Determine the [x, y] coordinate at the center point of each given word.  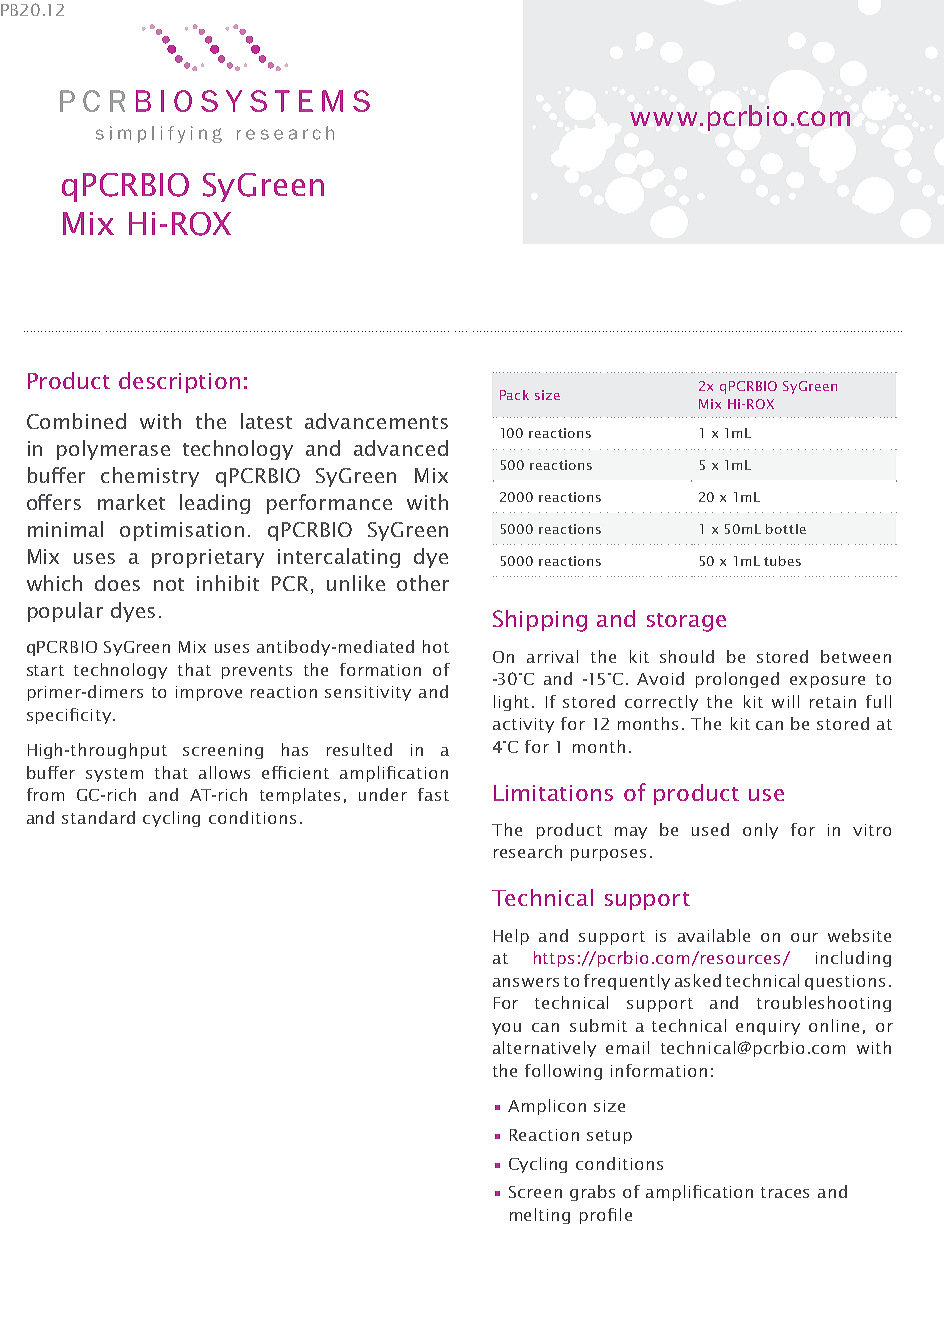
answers [526, 982]
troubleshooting [824, 1004]
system [114, 775]
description [179, 382]
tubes [782, 561]
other [423, 583]
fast [433, 794]
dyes [133, 612]
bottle [786, 529]
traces [785, 1192]
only [760, 831]
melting [540, 1216]
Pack [514, 395]
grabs [592, 1193]
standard [98, 817]
